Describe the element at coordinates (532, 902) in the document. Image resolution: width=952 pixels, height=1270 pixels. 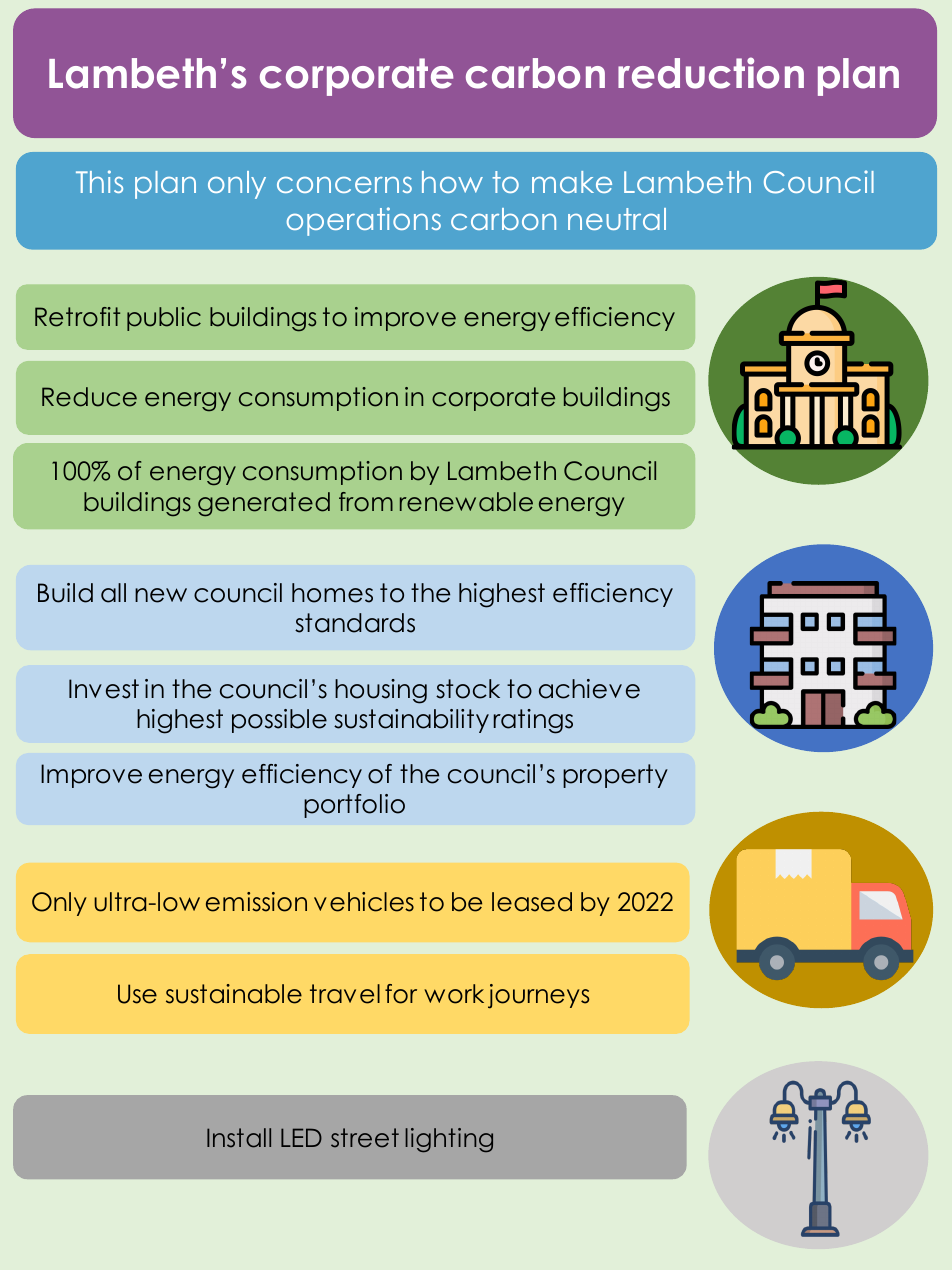
I see `leased` at that location.
